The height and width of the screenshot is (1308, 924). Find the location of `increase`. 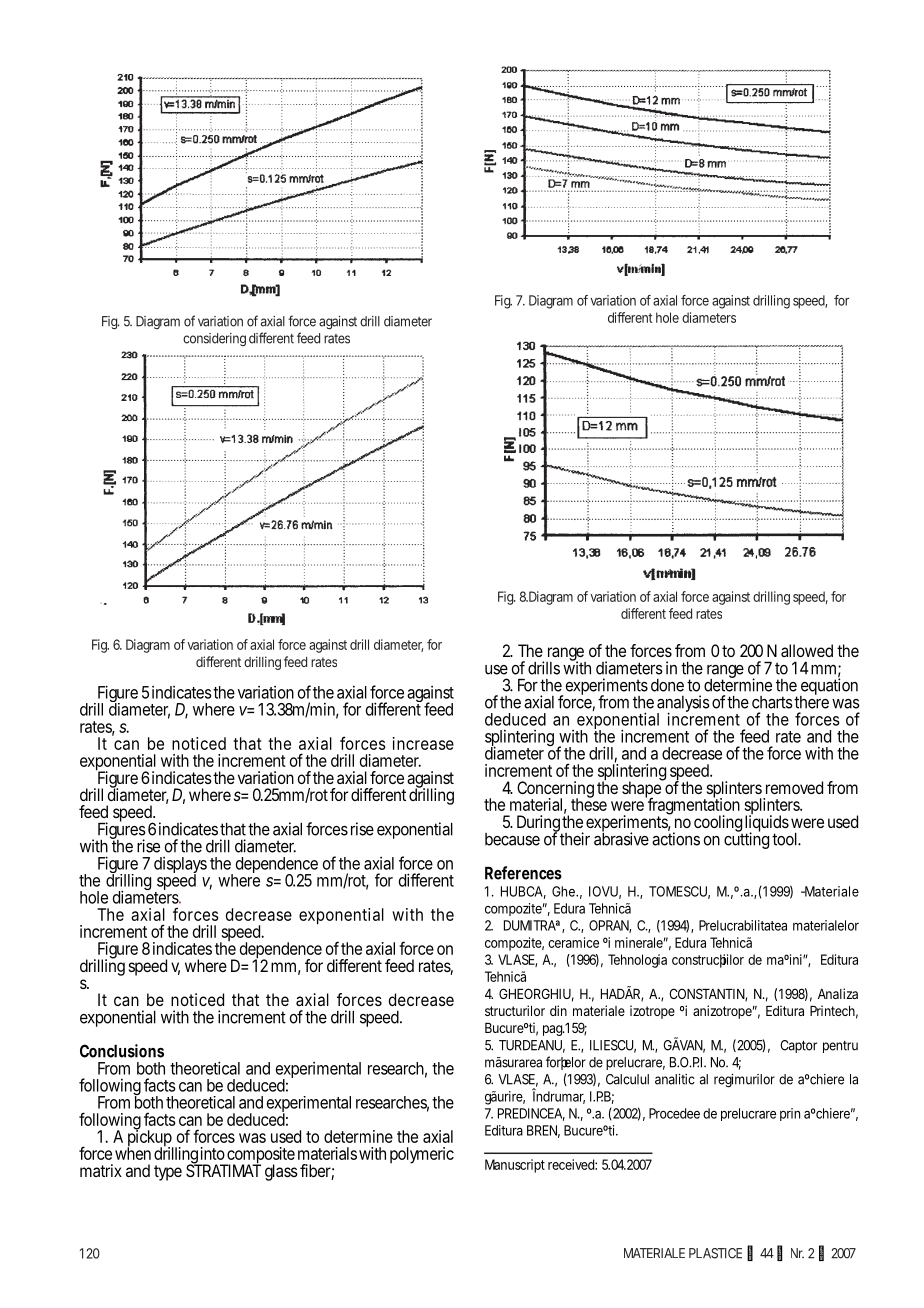

increase is located at coordinates (423, 743).
